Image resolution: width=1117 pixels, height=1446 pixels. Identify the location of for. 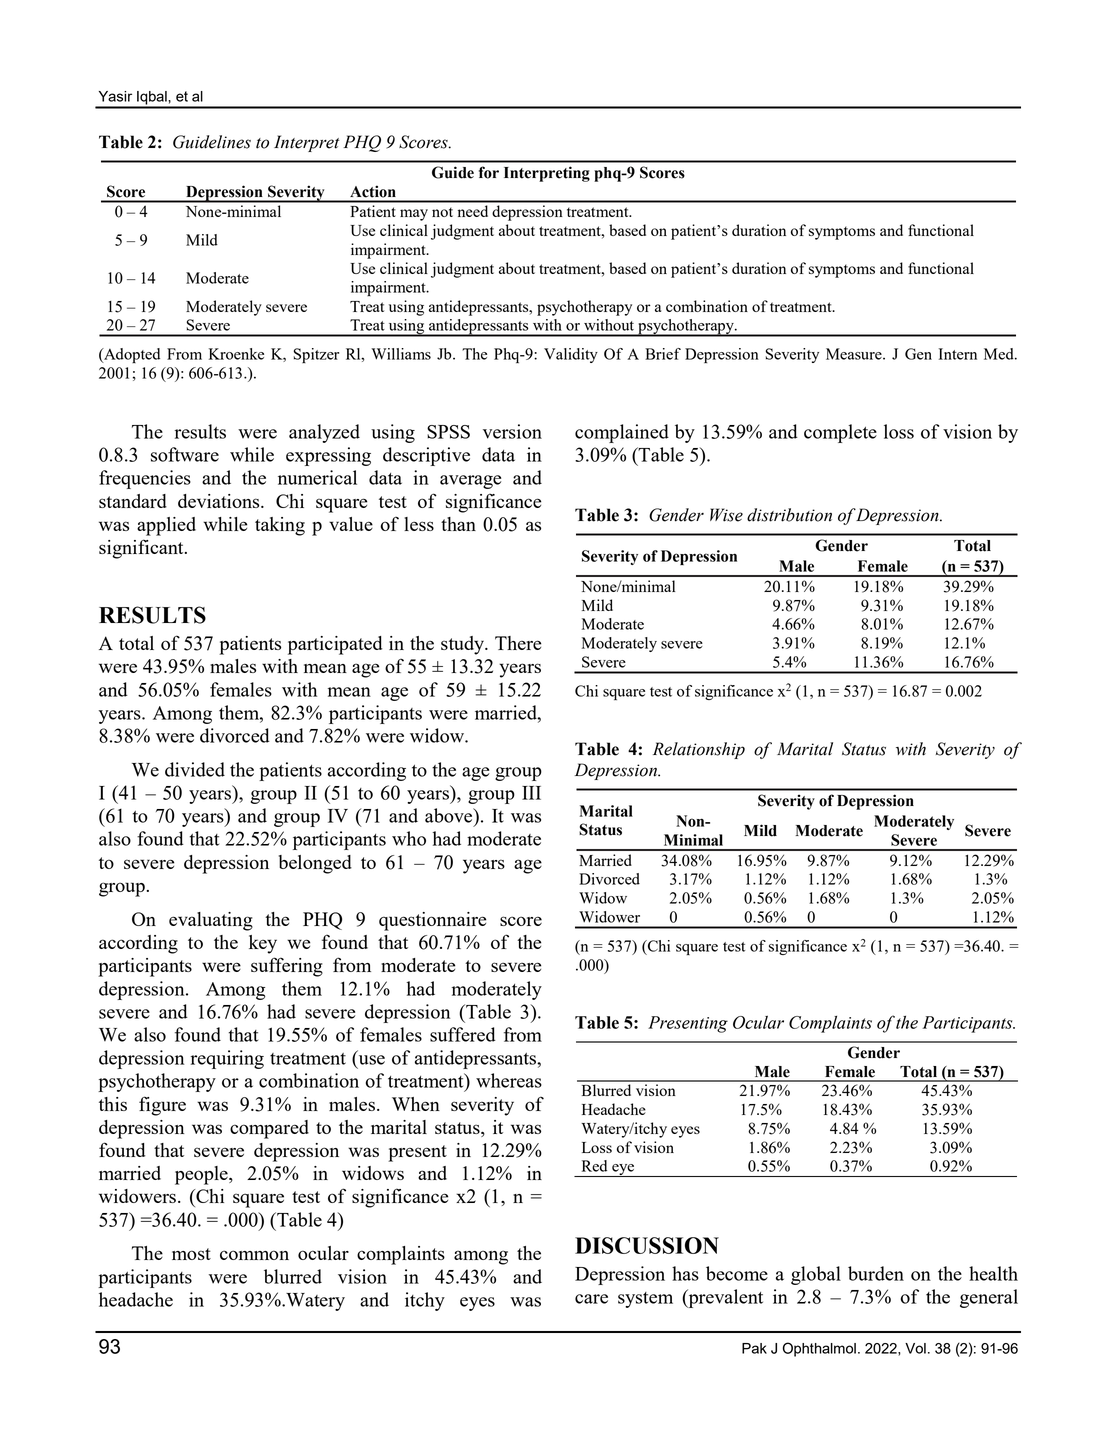
(489, 172).
